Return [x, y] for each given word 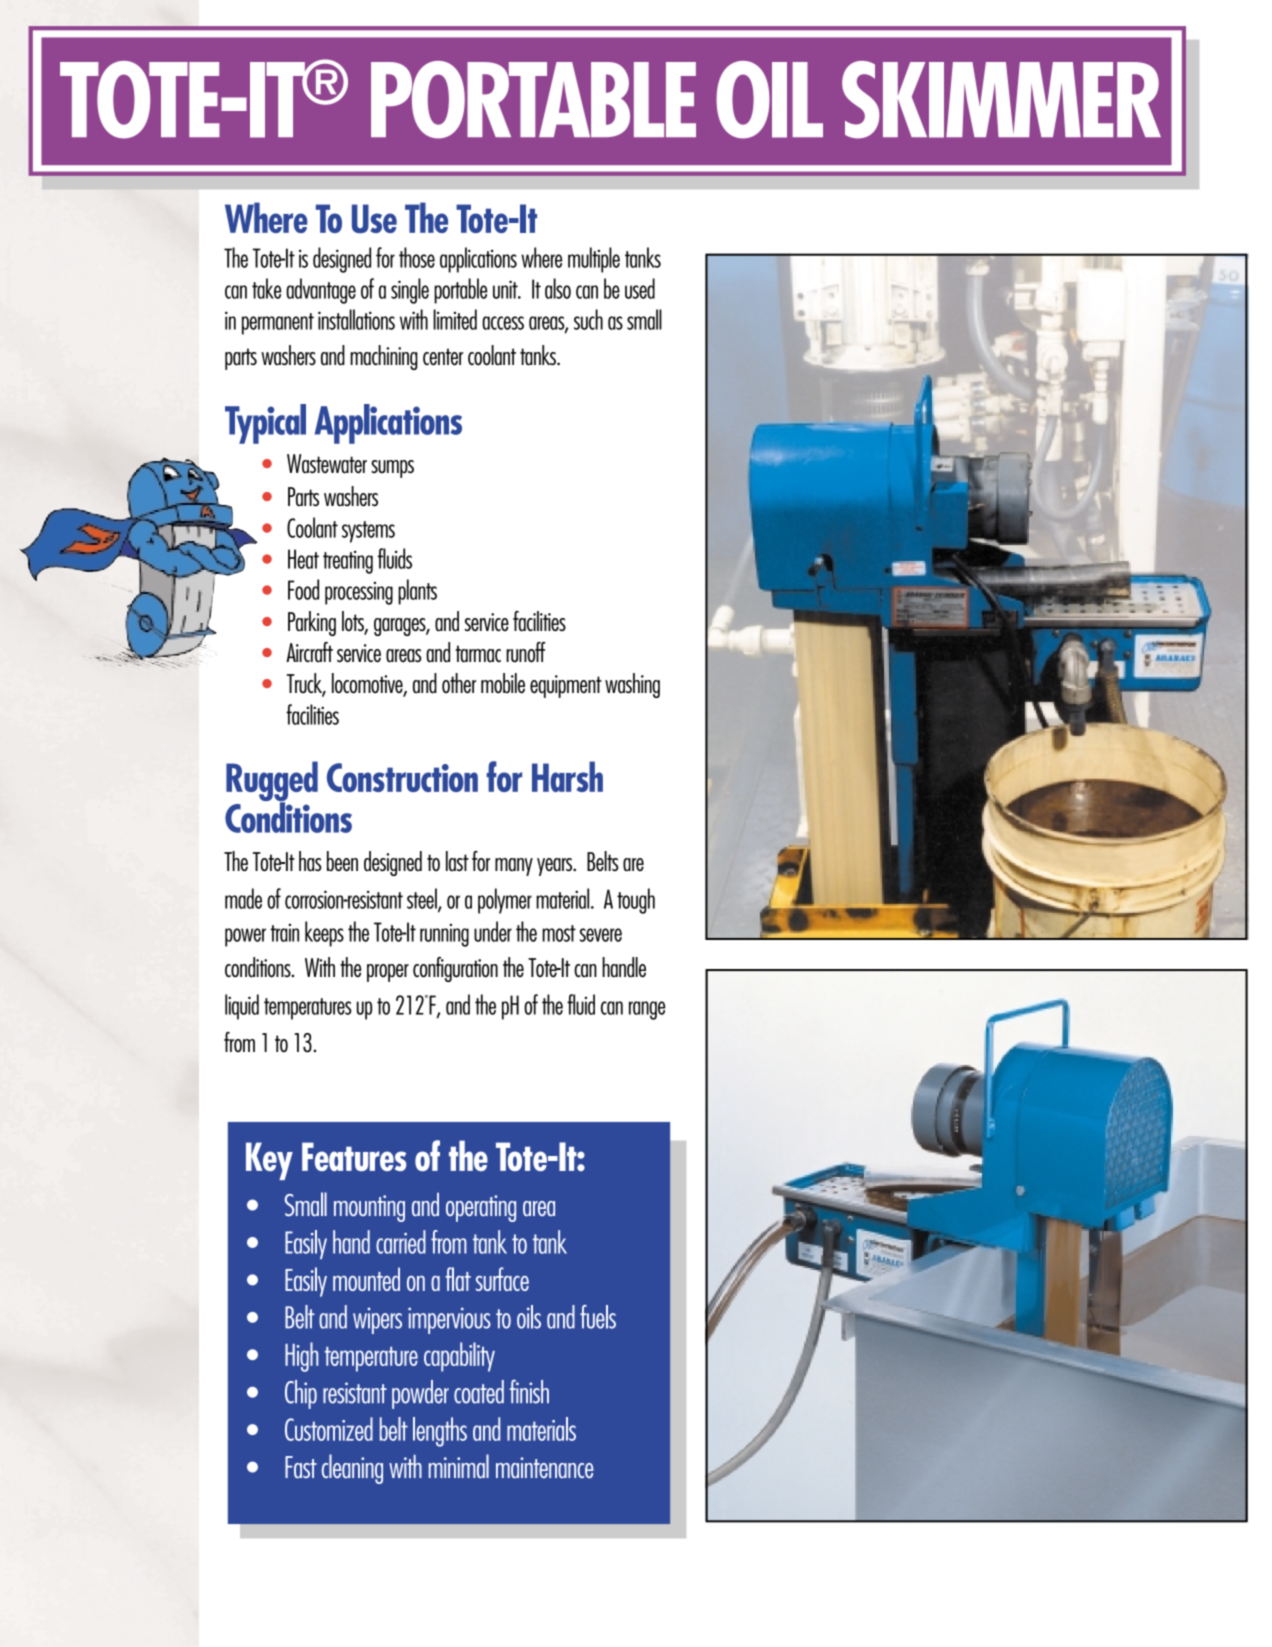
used [640, 288]
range [647, 1010]
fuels [598, 1317]
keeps [324, 934]
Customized [329, 1429]
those [417, 257]
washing [632, 685]
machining [384, 357]
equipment [566, 686]
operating [481, 1208]
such [588, 319]
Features [354, 1156]
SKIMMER [1001, 100]
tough [636, 901]
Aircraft [309, 652]
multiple [594, 260]
